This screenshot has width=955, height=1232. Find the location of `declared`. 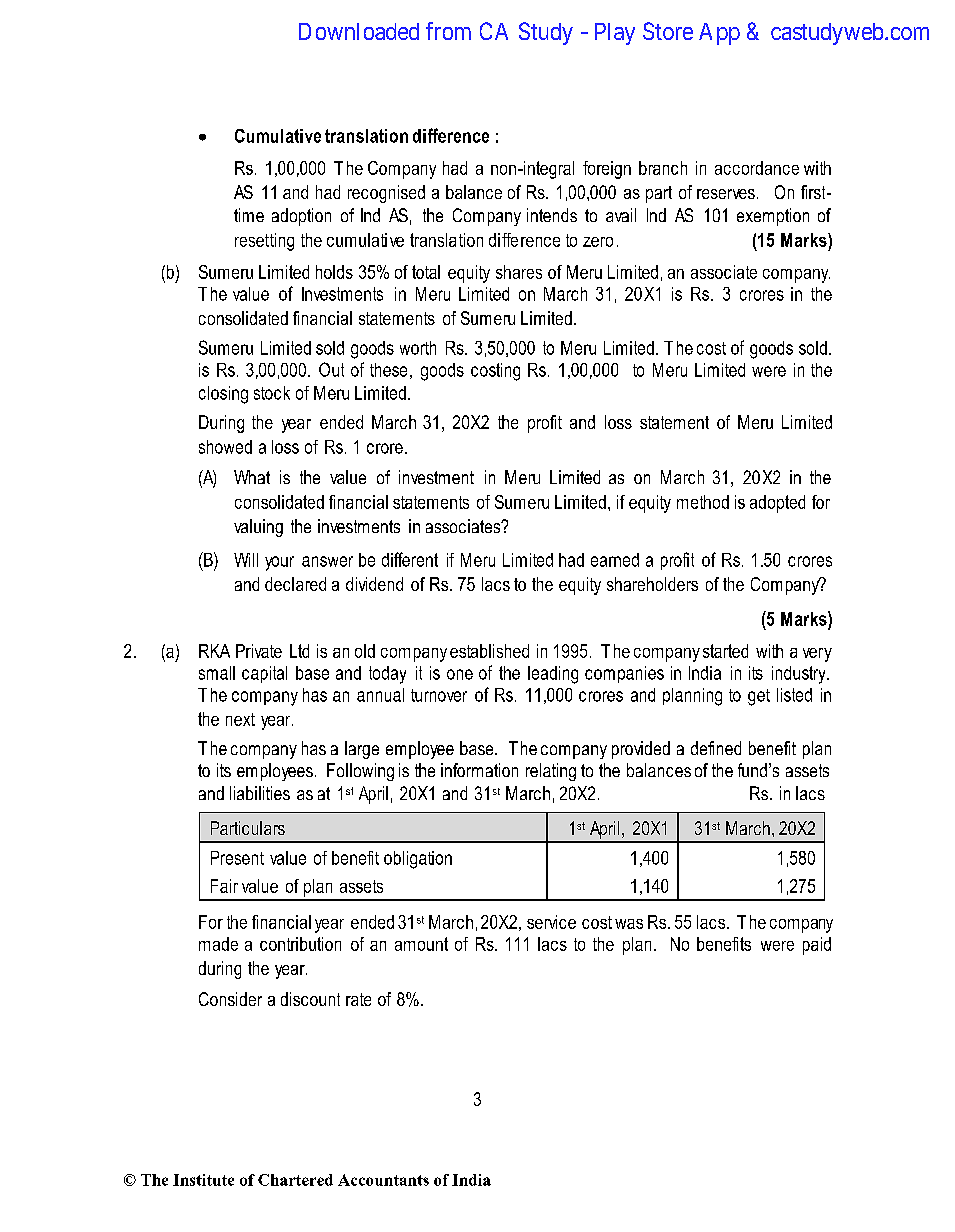

declared is located at coordinates (295, 584).
